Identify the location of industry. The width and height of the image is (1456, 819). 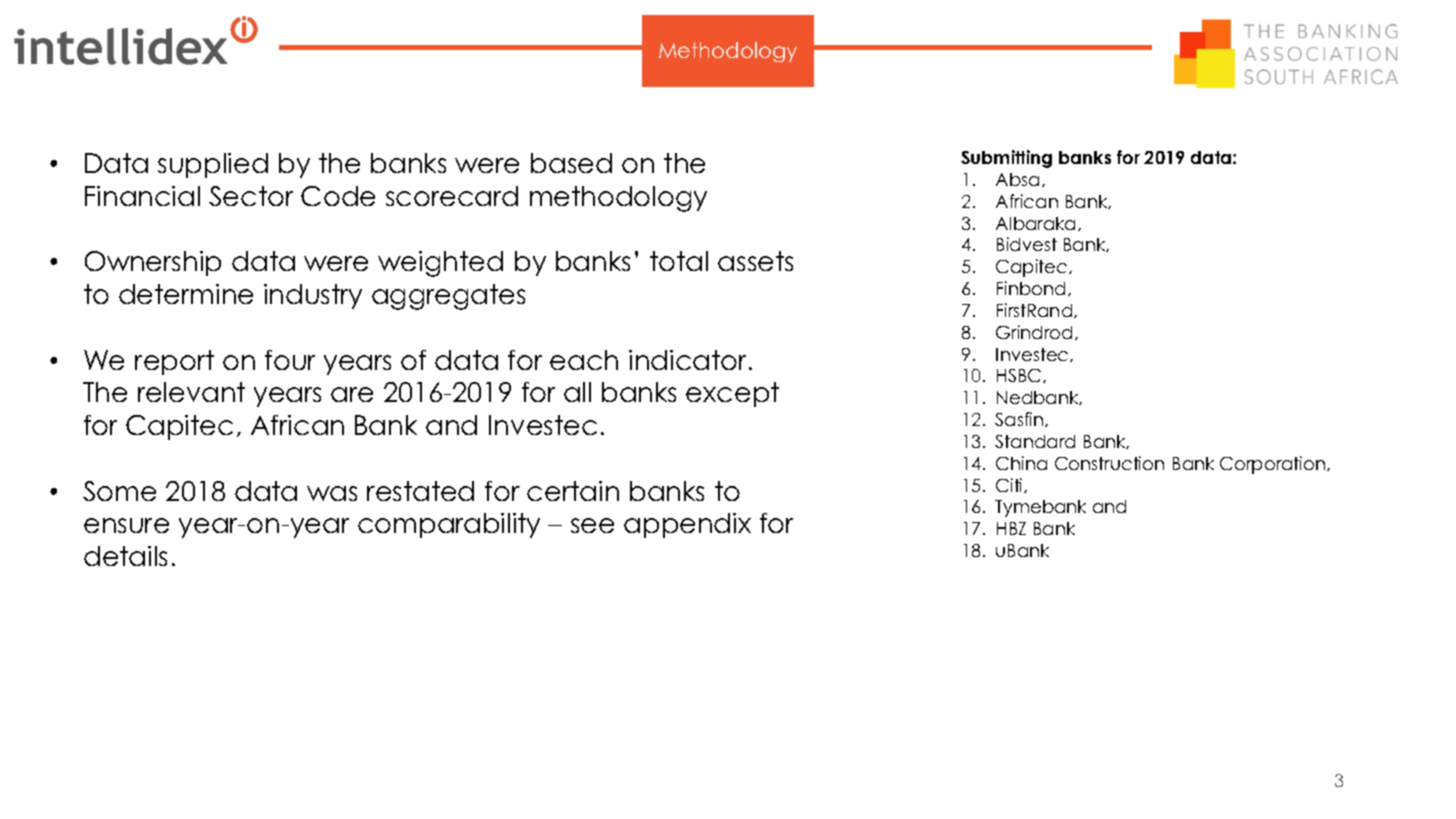
(313, 296).
